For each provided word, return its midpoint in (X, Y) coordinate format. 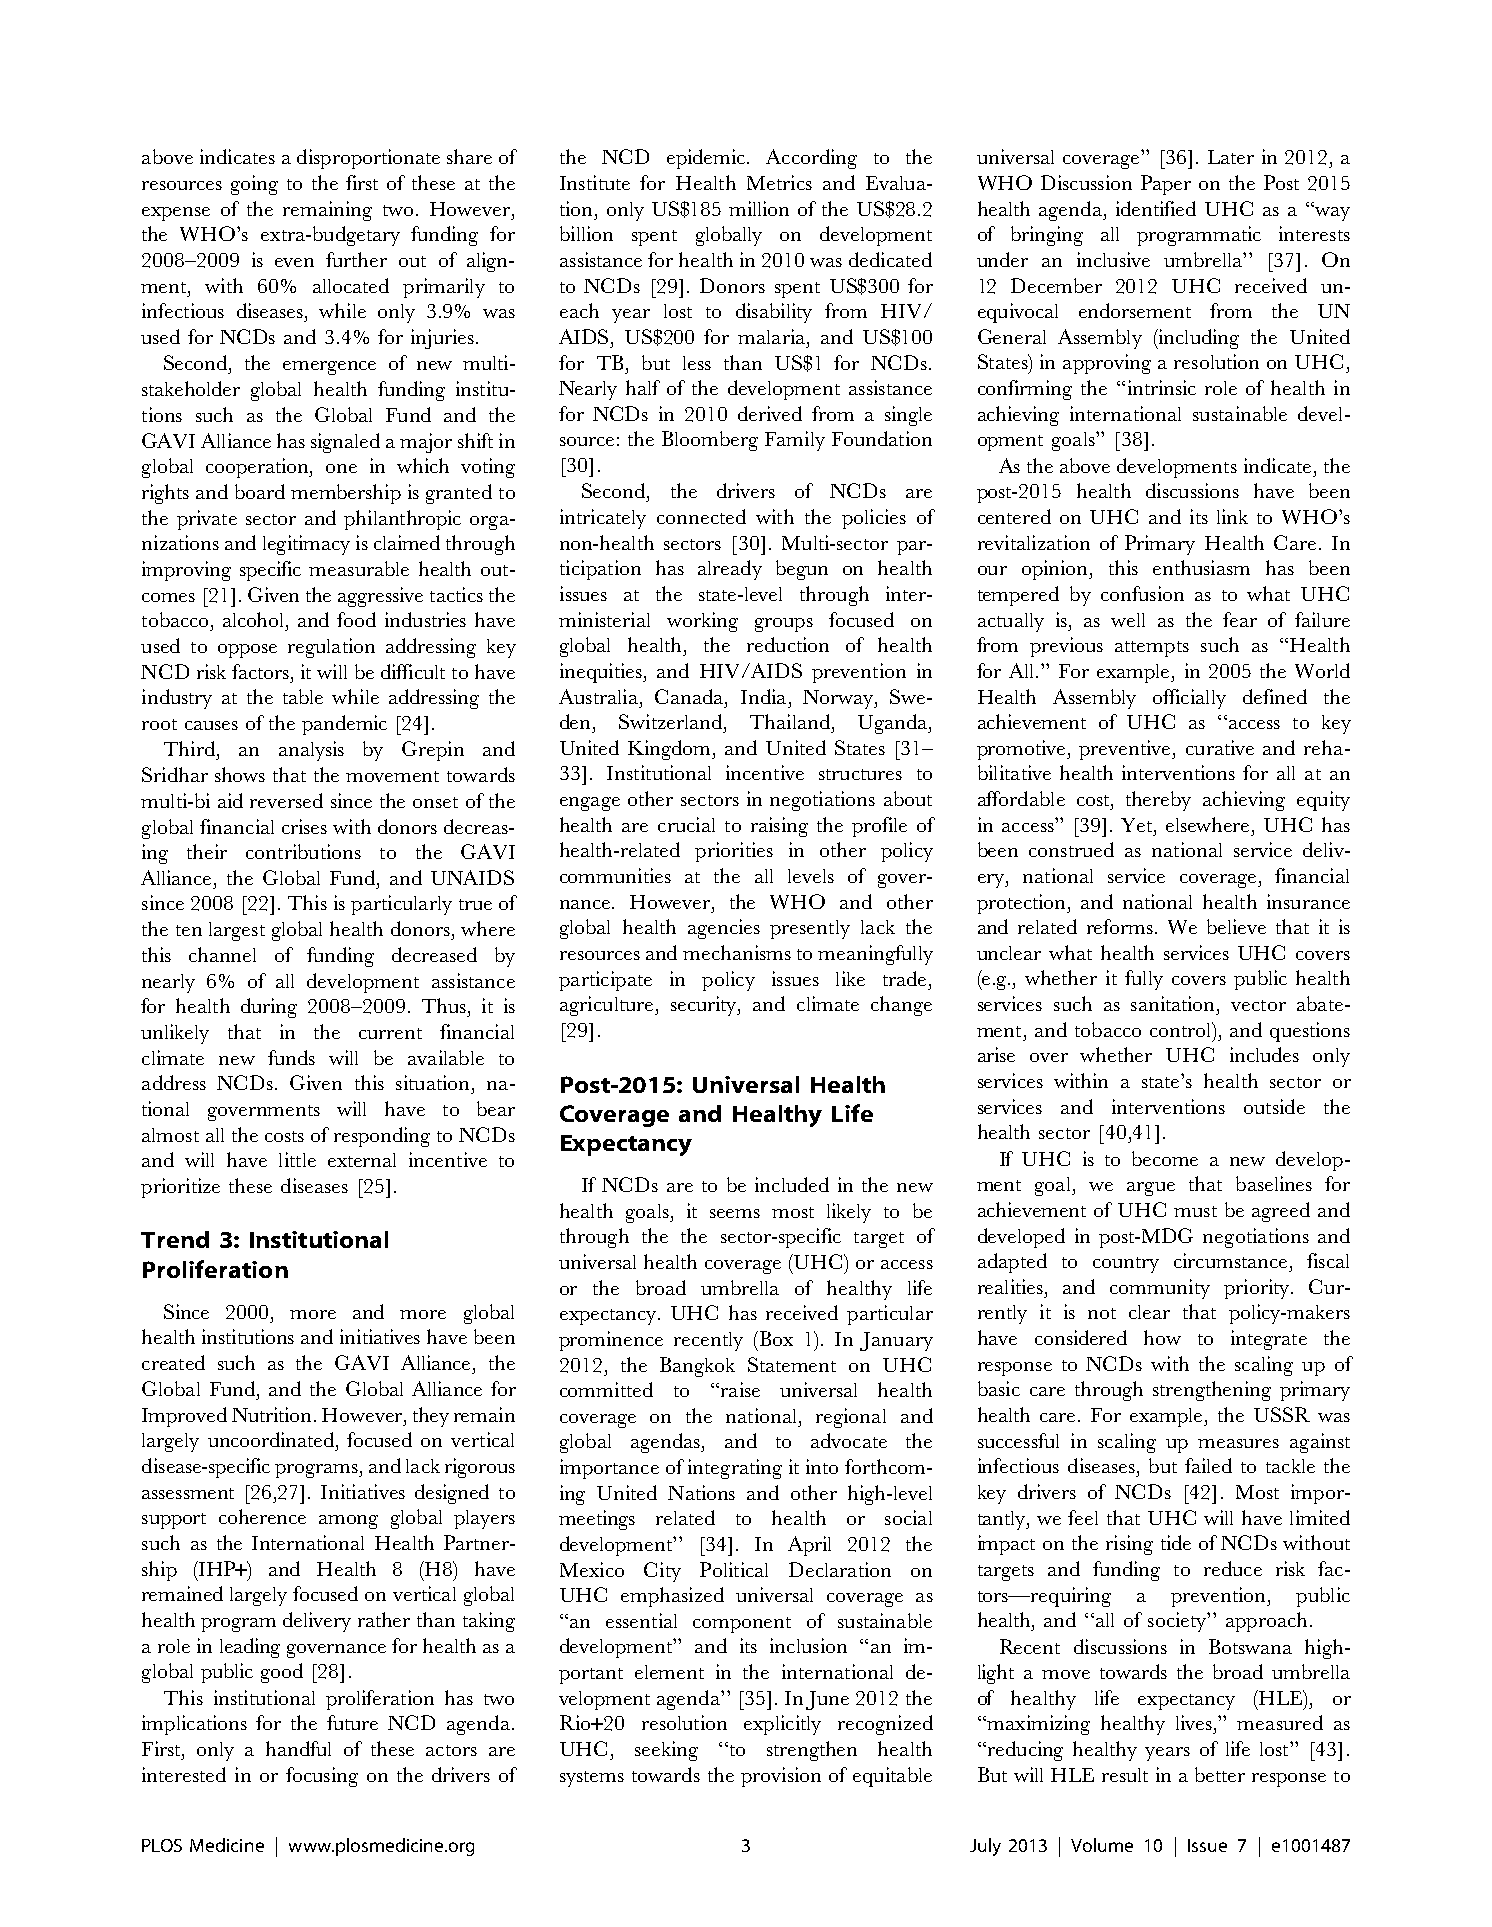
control (1182, 1029)
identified (1156, 208)
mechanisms (737, 952)
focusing (322, 1777)
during (269, 1008)
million (759, 208)
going (254, 185)
